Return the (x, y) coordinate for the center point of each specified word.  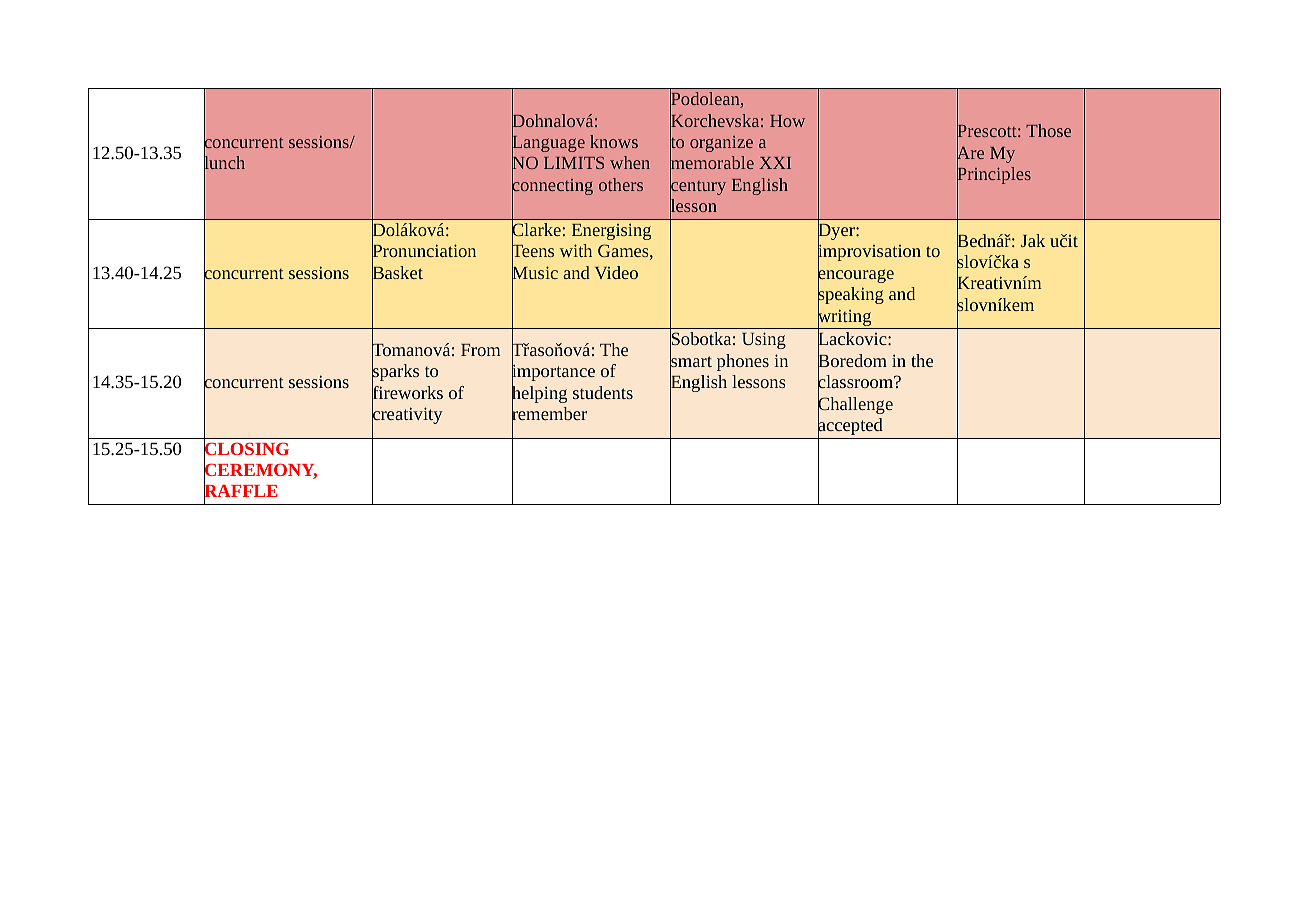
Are (970, 153)
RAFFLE (241, 491)
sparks (395, 373)
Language (548, 144)
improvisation (869, 253)
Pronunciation (424, 251)
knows (614, 141)
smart (691, 362)
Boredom (852, 361)
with (576, 250)
